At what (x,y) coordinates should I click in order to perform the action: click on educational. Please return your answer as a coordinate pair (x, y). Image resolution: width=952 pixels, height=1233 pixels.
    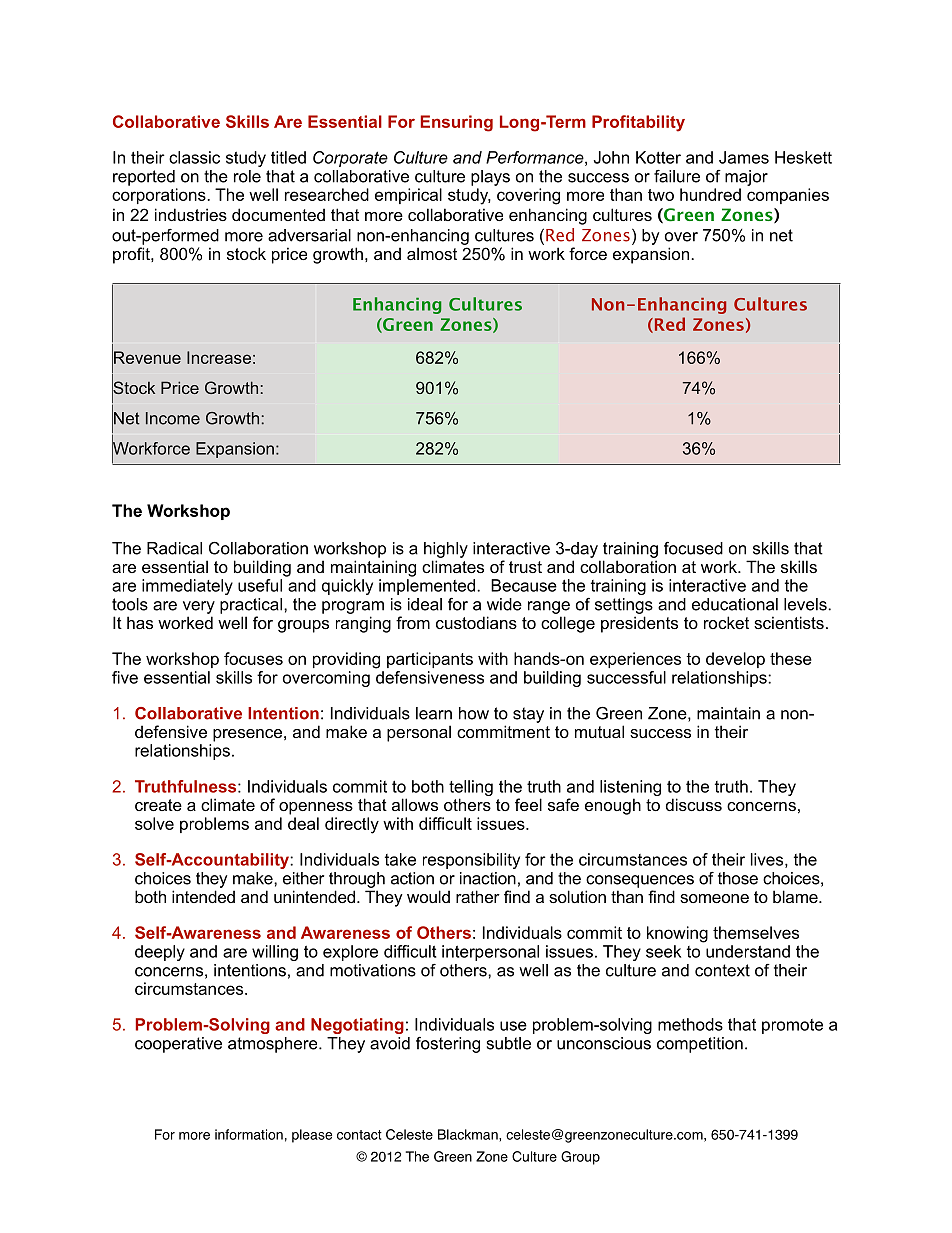
    Looking at the image, I should click on (735, 604).
